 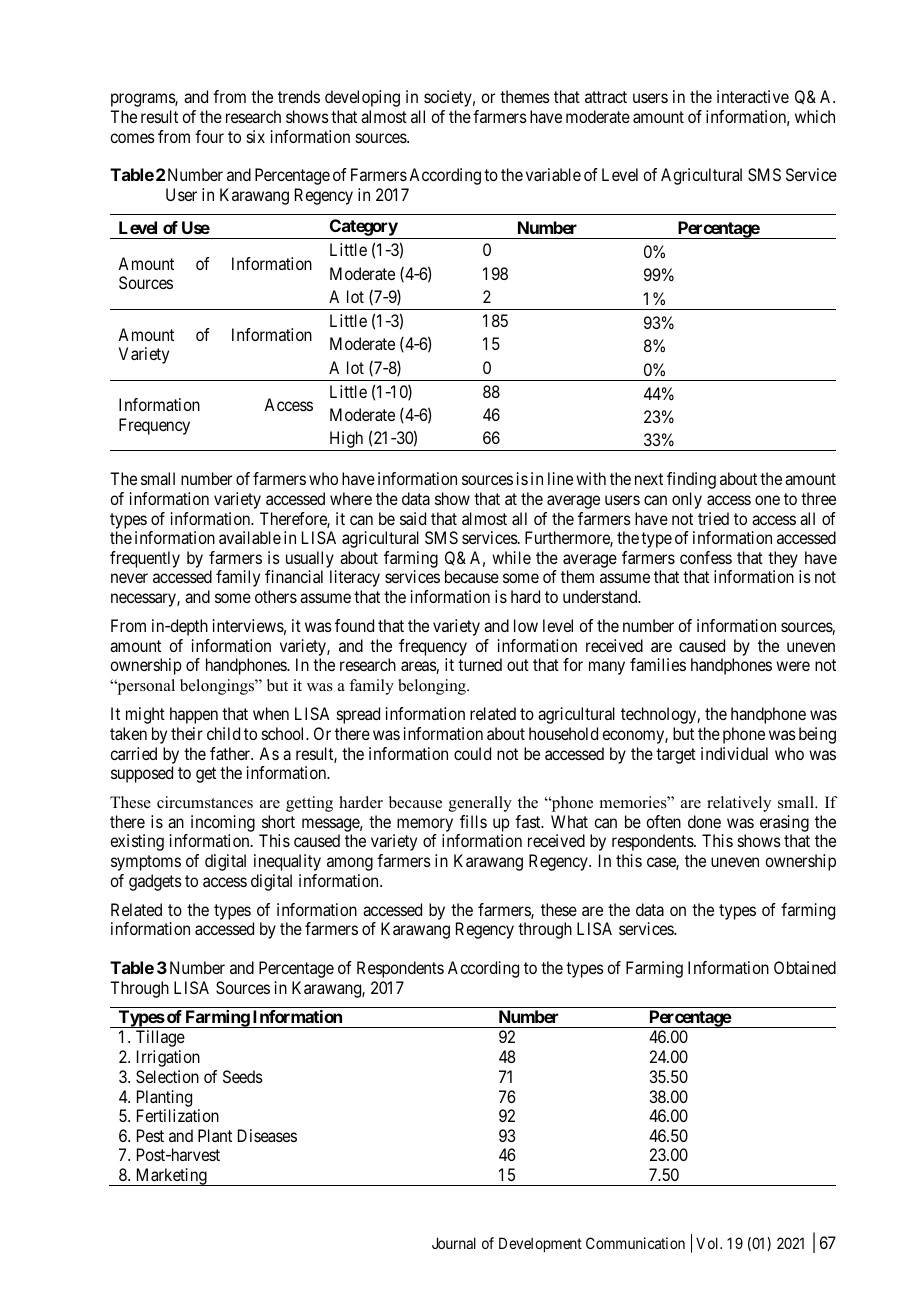 I want to click on Obtained, so click(x=805, y=967).
